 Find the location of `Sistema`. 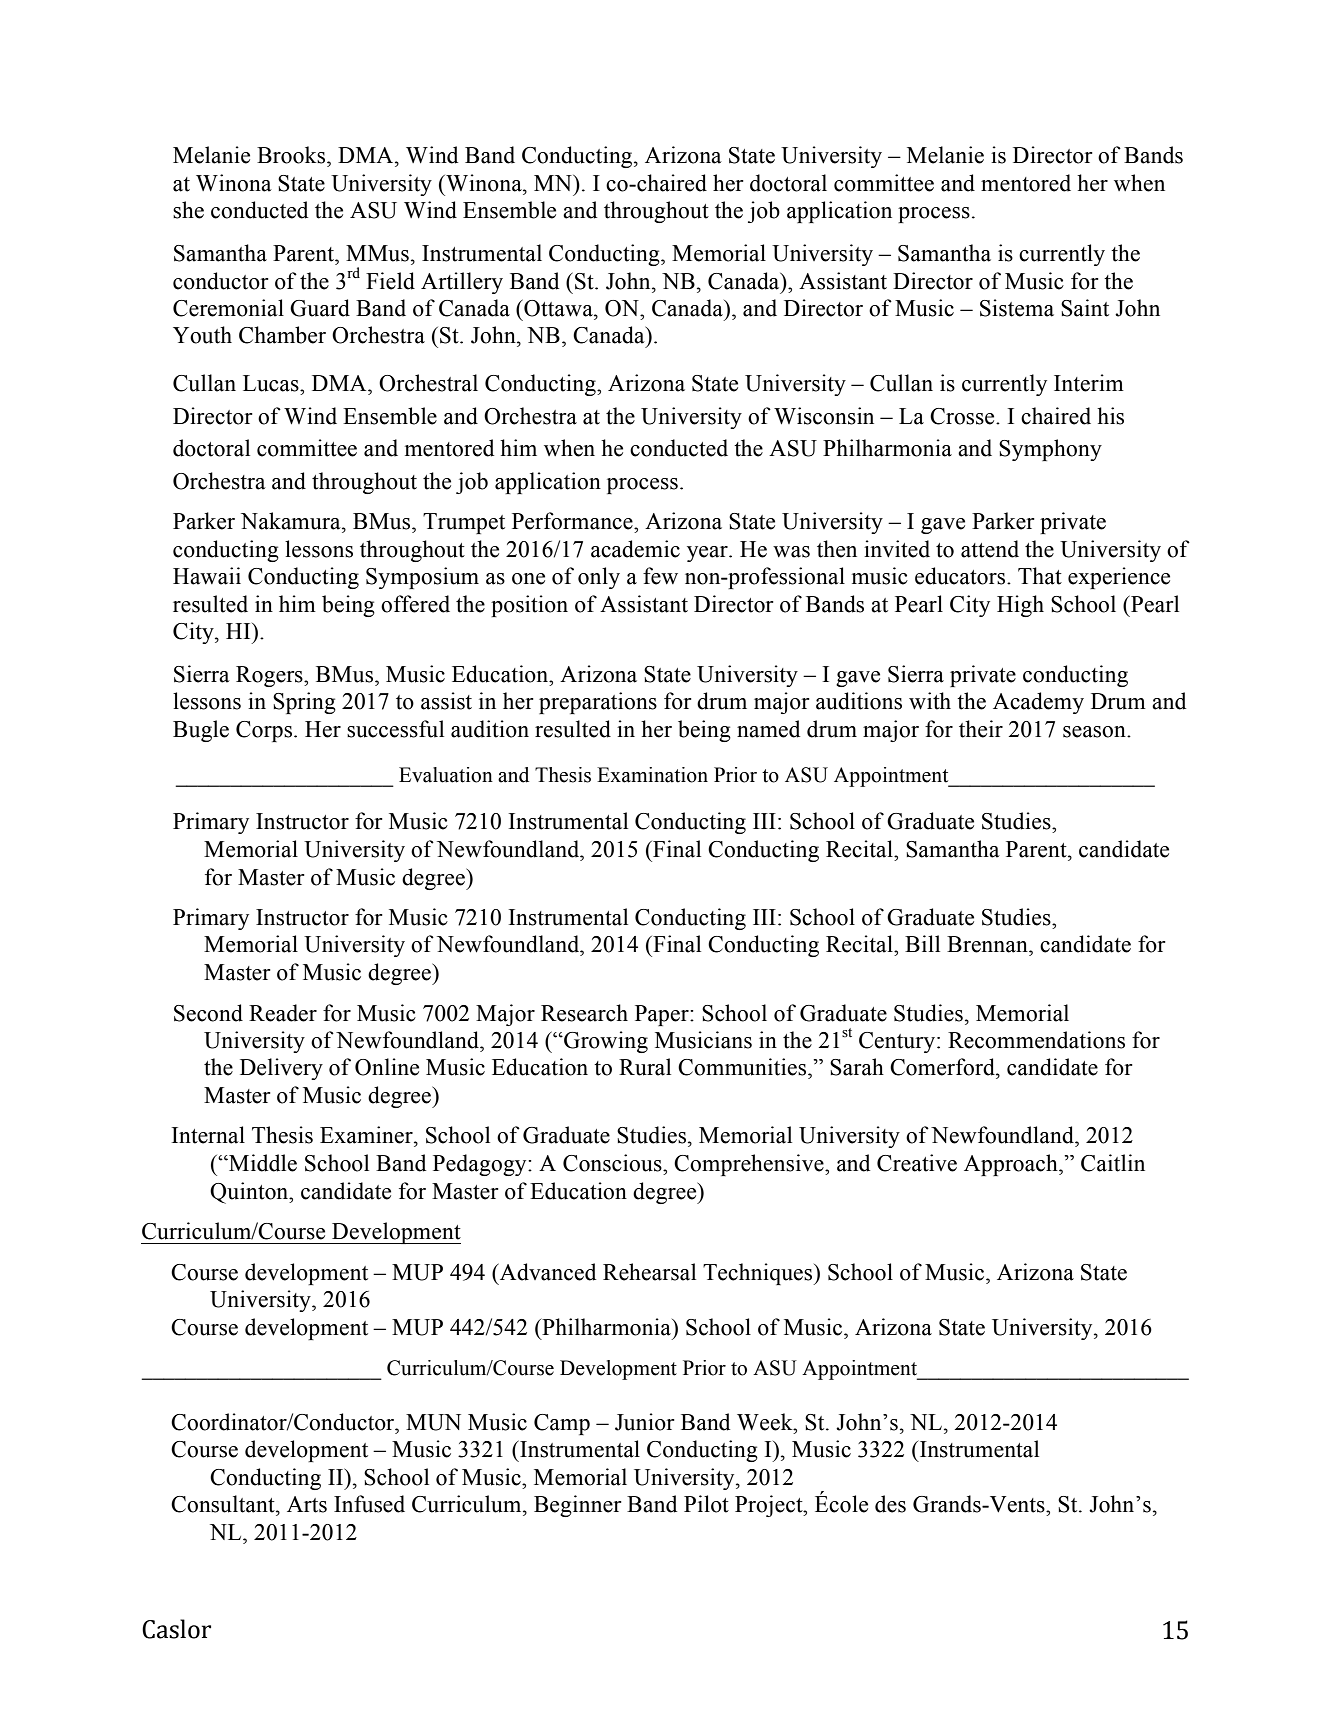

Sistema is located at coordinates (1017, 308).
